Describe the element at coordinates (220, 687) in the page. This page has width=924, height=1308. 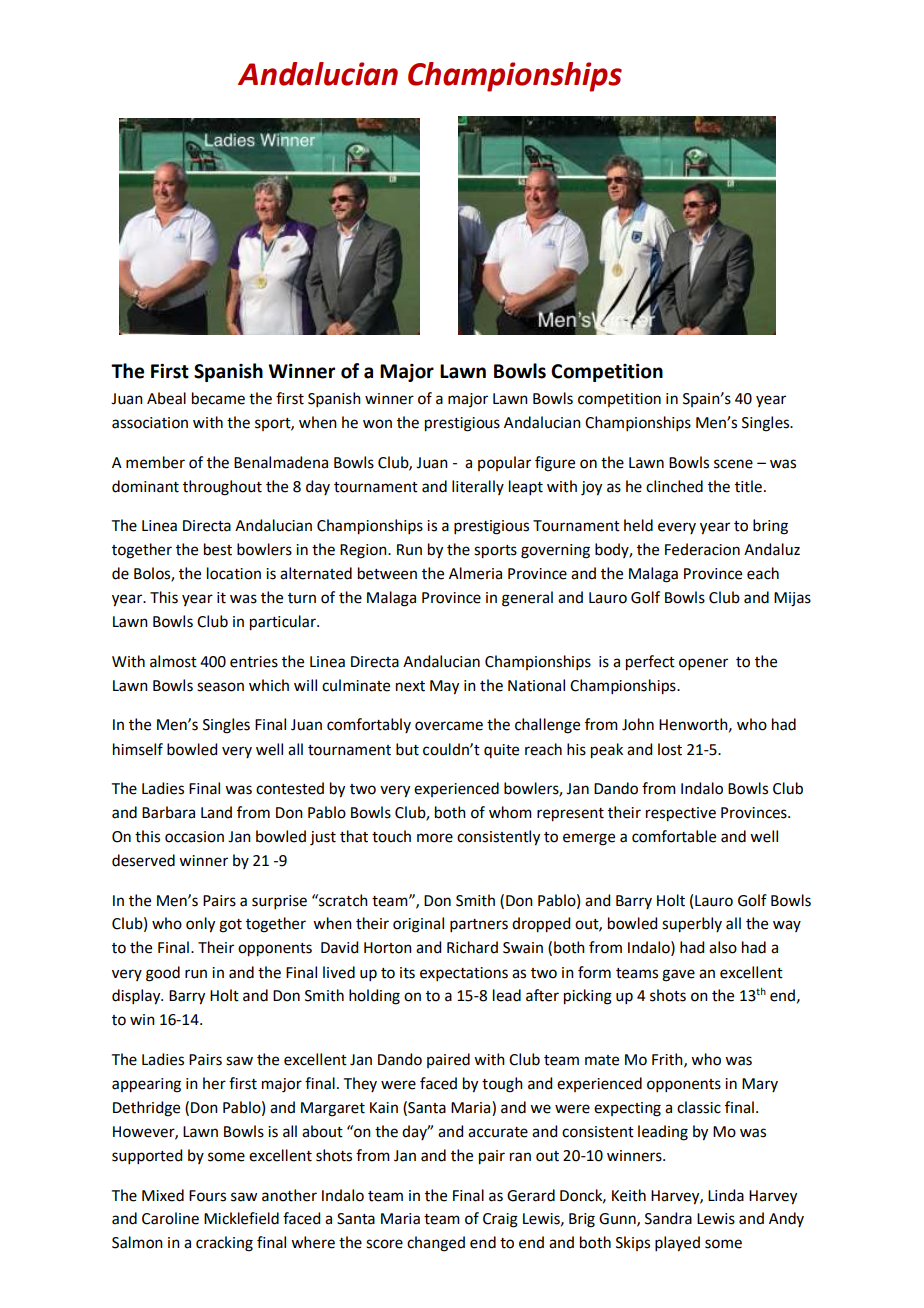
I see `season` at that location.
